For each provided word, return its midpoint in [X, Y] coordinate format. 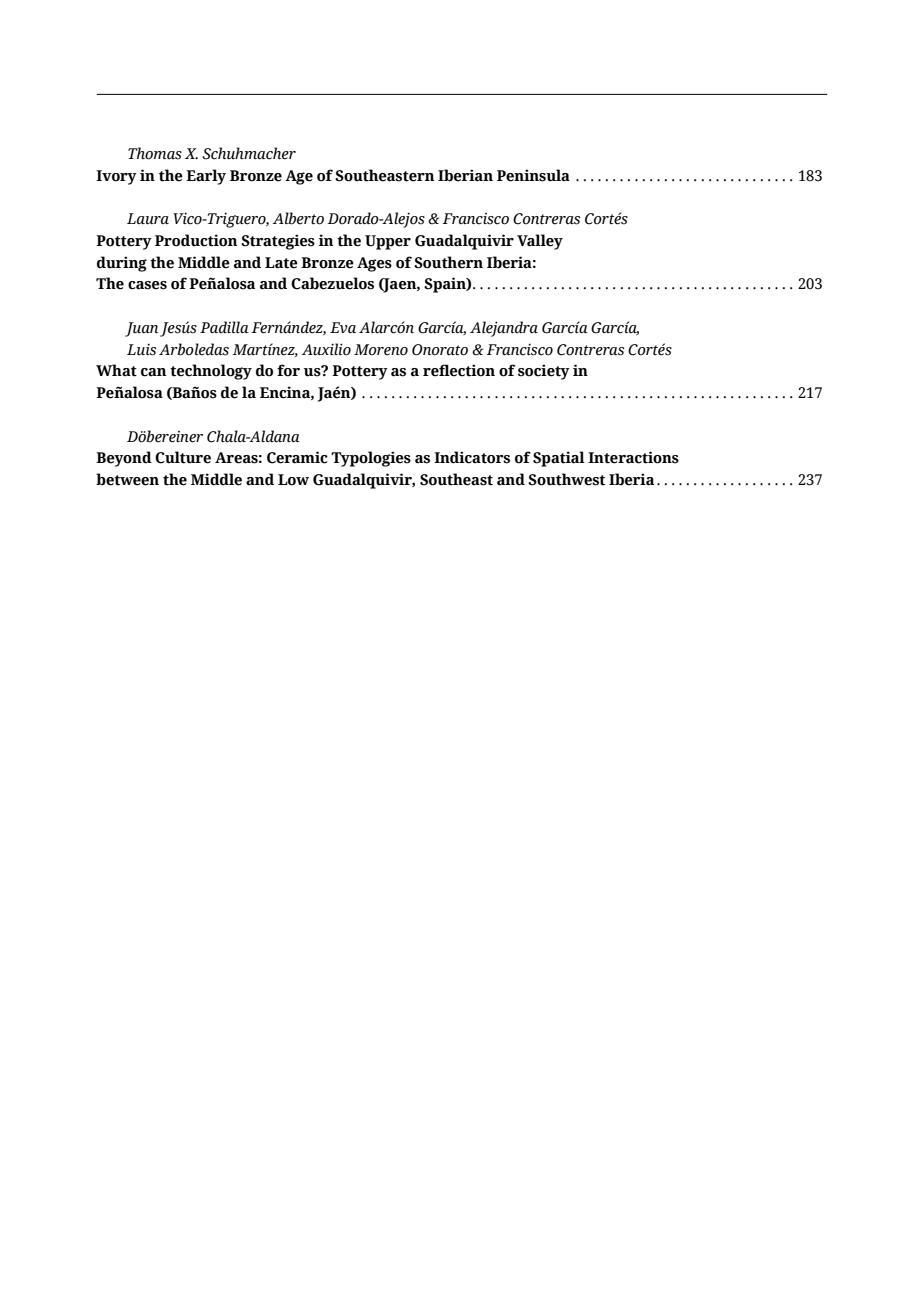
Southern [448, 262]
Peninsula [533, 175]
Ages [374, 264]
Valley [540, 242]
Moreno [381, 350]
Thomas [155, 153]
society [544, 372]
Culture [183, 457]
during [122, 264]
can [153, 372]
